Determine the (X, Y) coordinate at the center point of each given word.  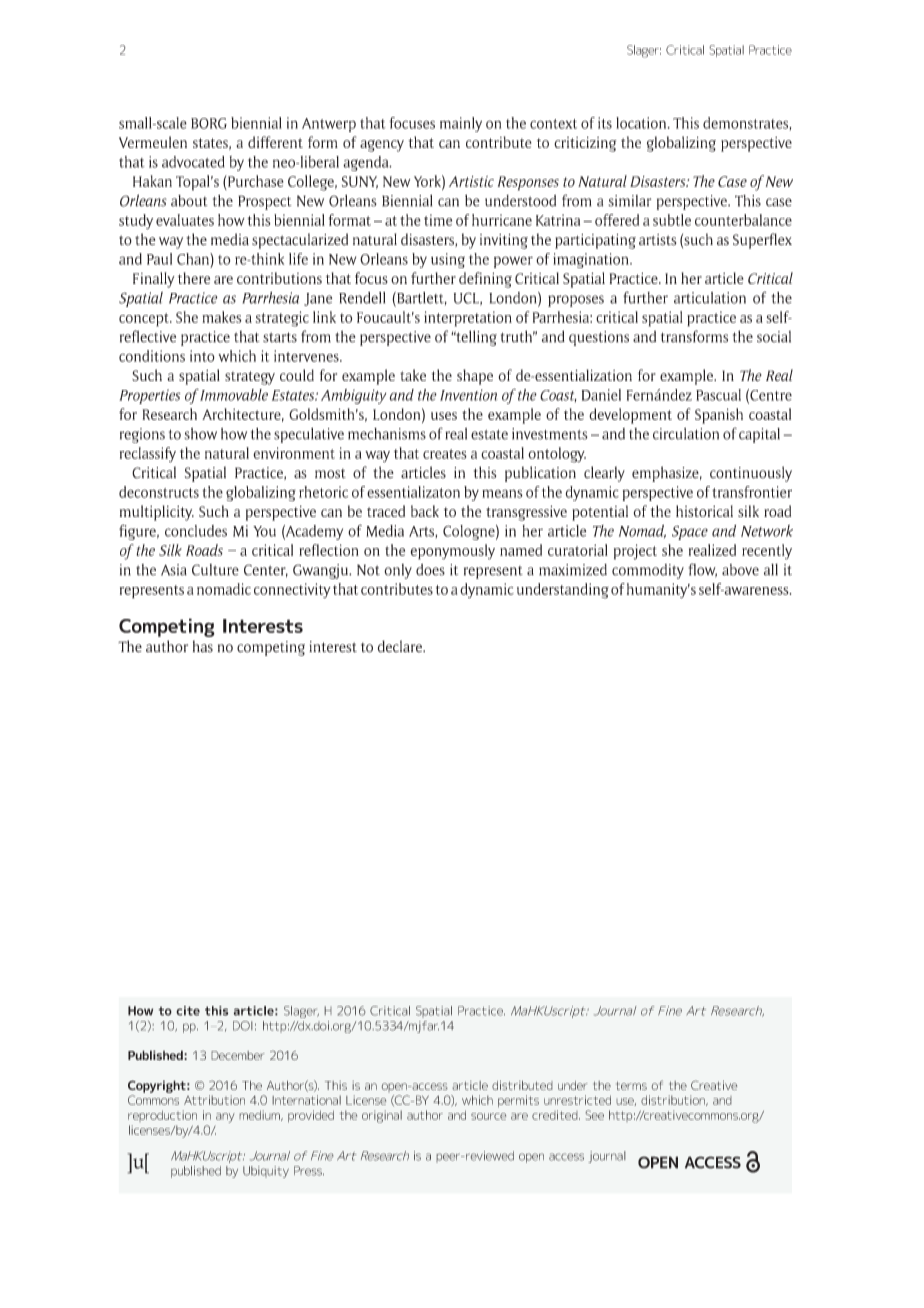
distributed (522, 1085)
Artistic (471, 181)
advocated (193, 162)
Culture (215, 570)
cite (188, 1011)
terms (631, 1085)
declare (400, 646)
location (642, 123)
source (488, 1116)
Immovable (233, 395)
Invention (469, 395)
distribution (674, 1100)
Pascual (718, 395)
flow (702, 570)
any (225, 1118)
